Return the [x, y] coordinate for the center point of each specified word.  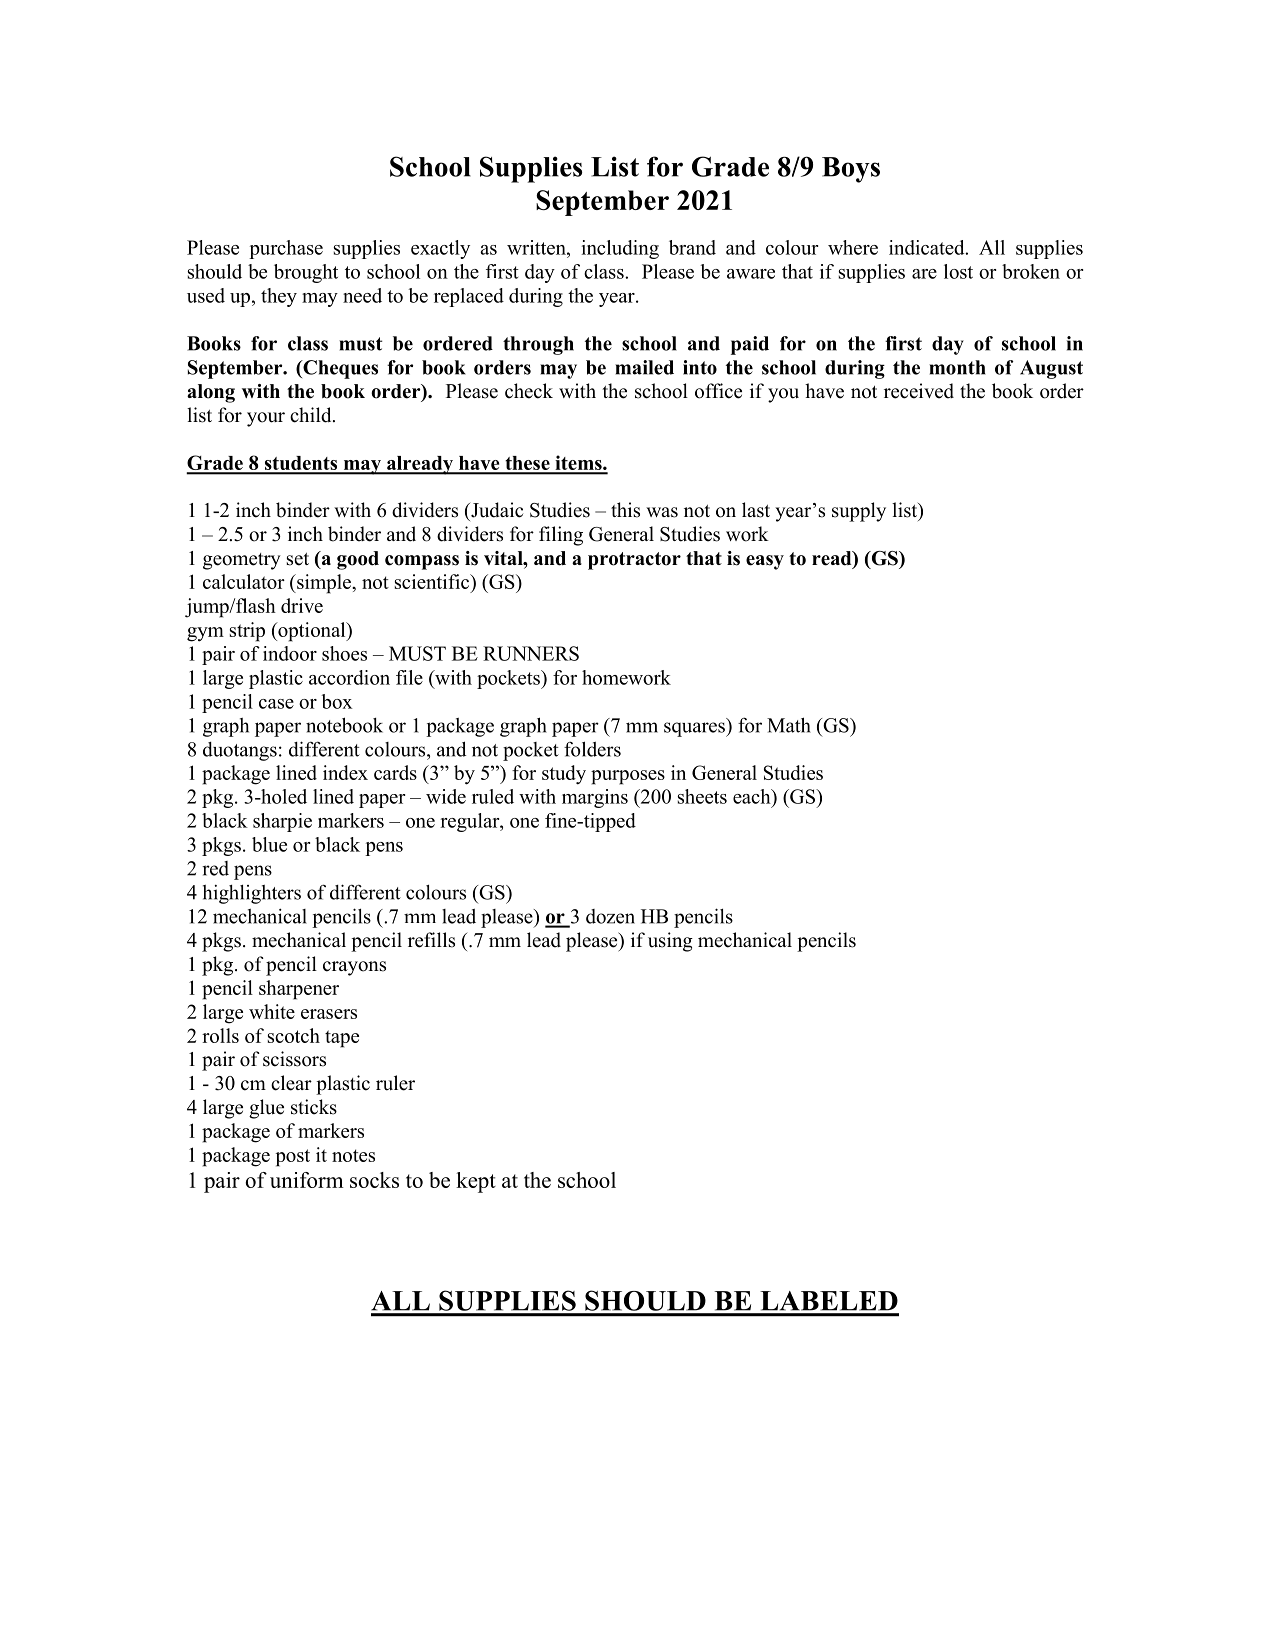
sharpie [282, 822]
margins [595, 798]
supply [859, 512]
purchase [286, 249]
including [620, 249]
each [753, 796]
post [293, 1158]
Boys [851, 170]
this [625, 510]
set [298, 559]
